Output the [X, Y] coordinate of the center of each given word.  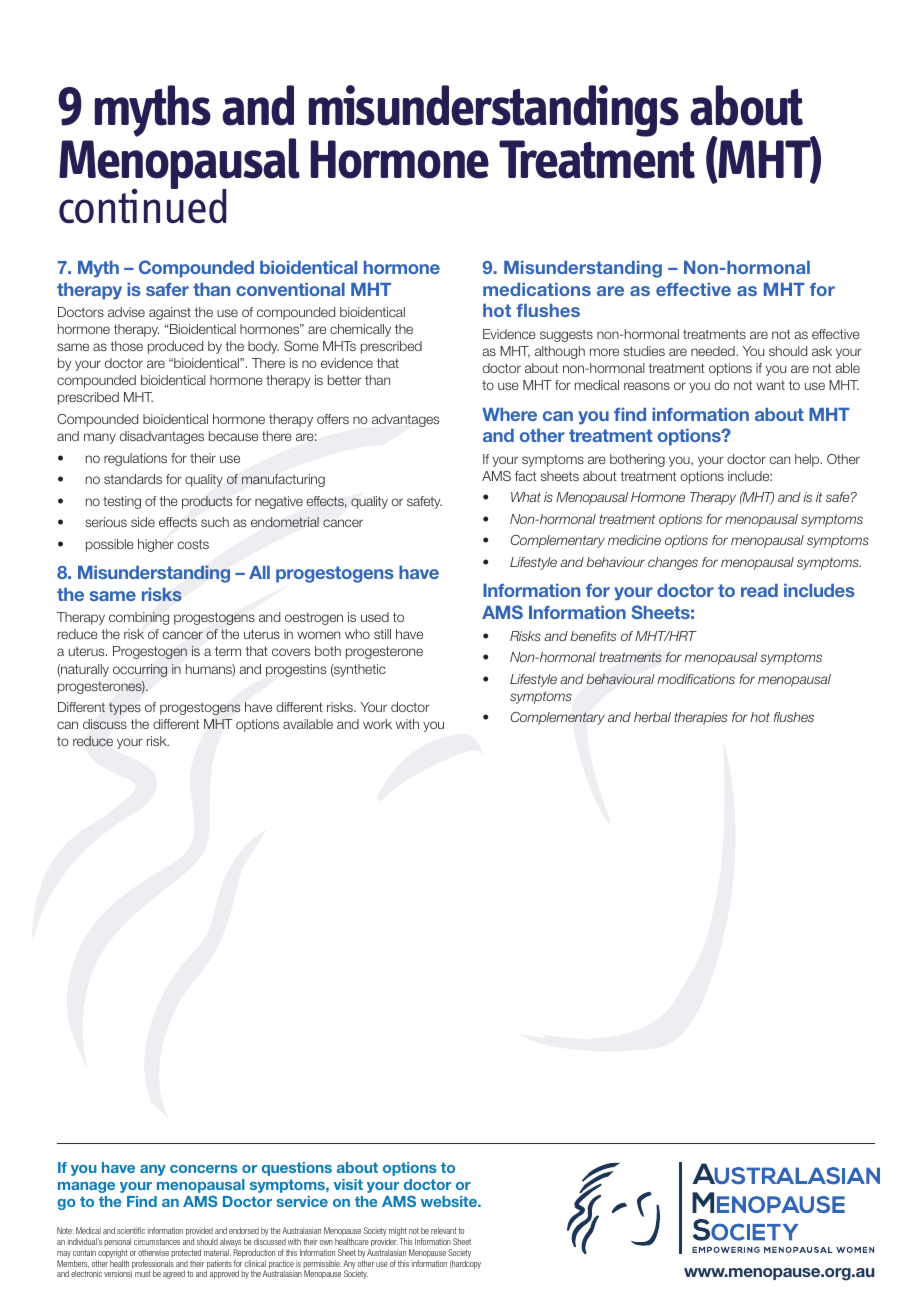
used [375, 617]
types [125, 708]
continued [143, 204]
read [759, 590]
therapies [701, 718]
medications [537, 289]
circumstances [157, 1241]
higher [156, 545]
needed [714, 351]
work [377, 724]
